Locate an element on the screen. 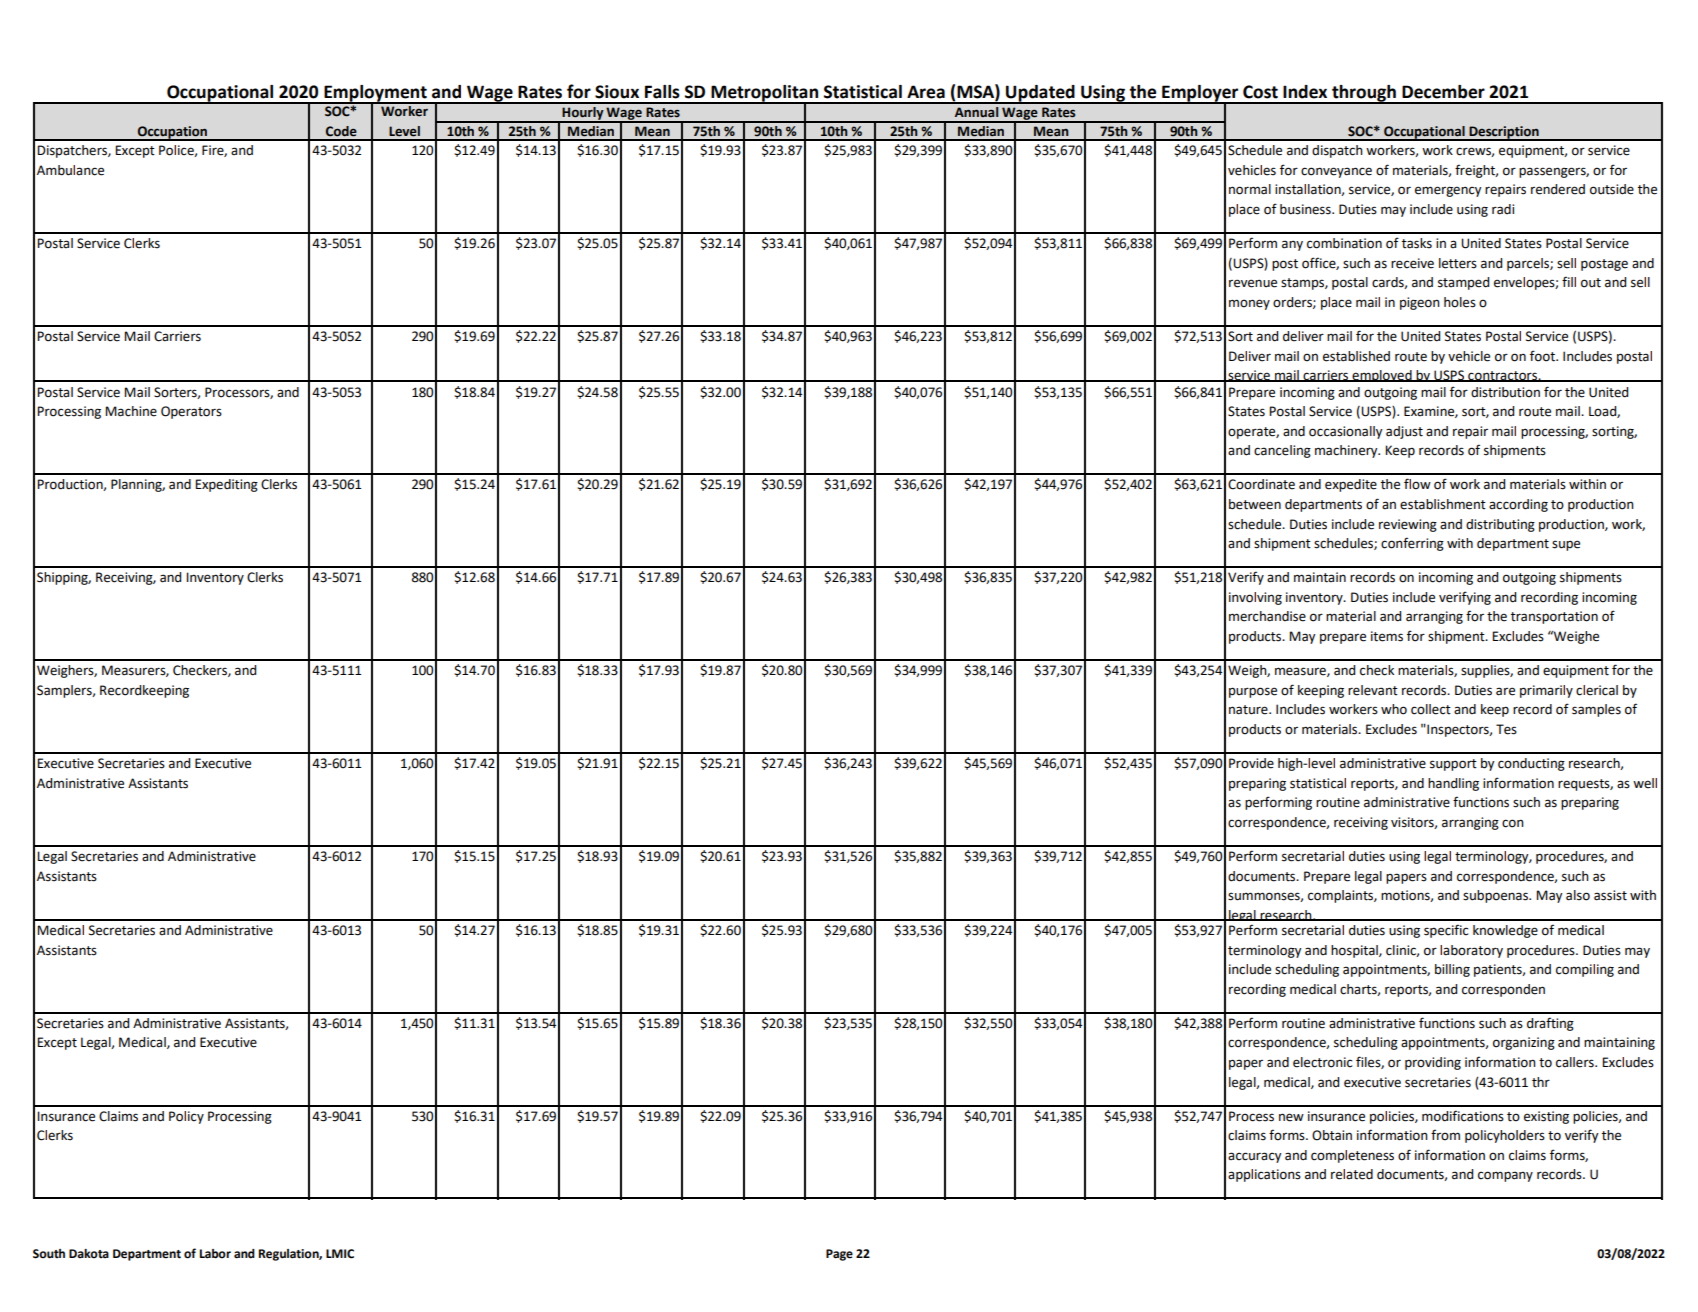 This screenshot has height=1312, width=1698. Code is located at coordinates (341, 131).
